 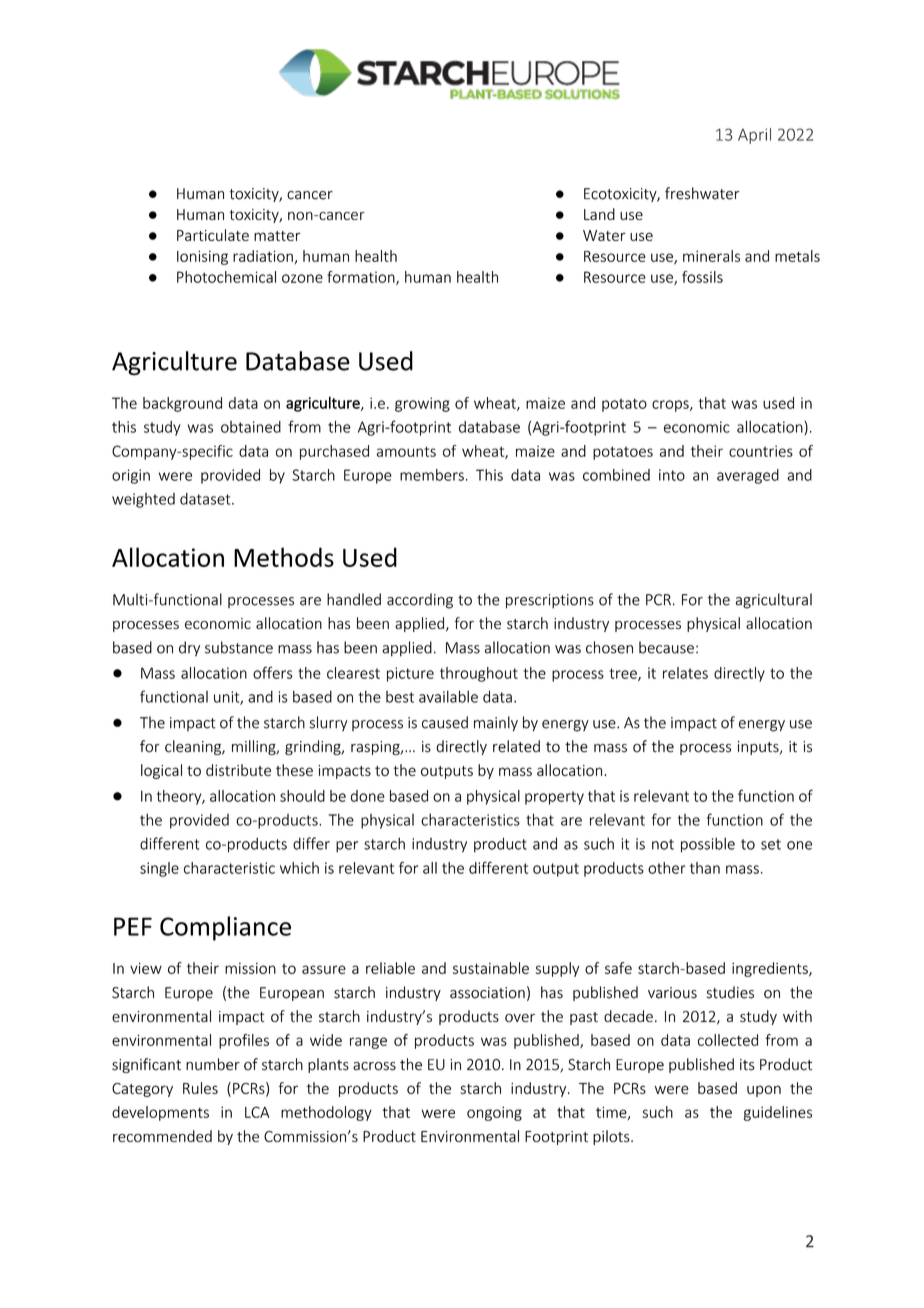 What do you see at coordinates (748, 476) in the screenshot?
I see `averaged` at bounding box center [748, 476].
